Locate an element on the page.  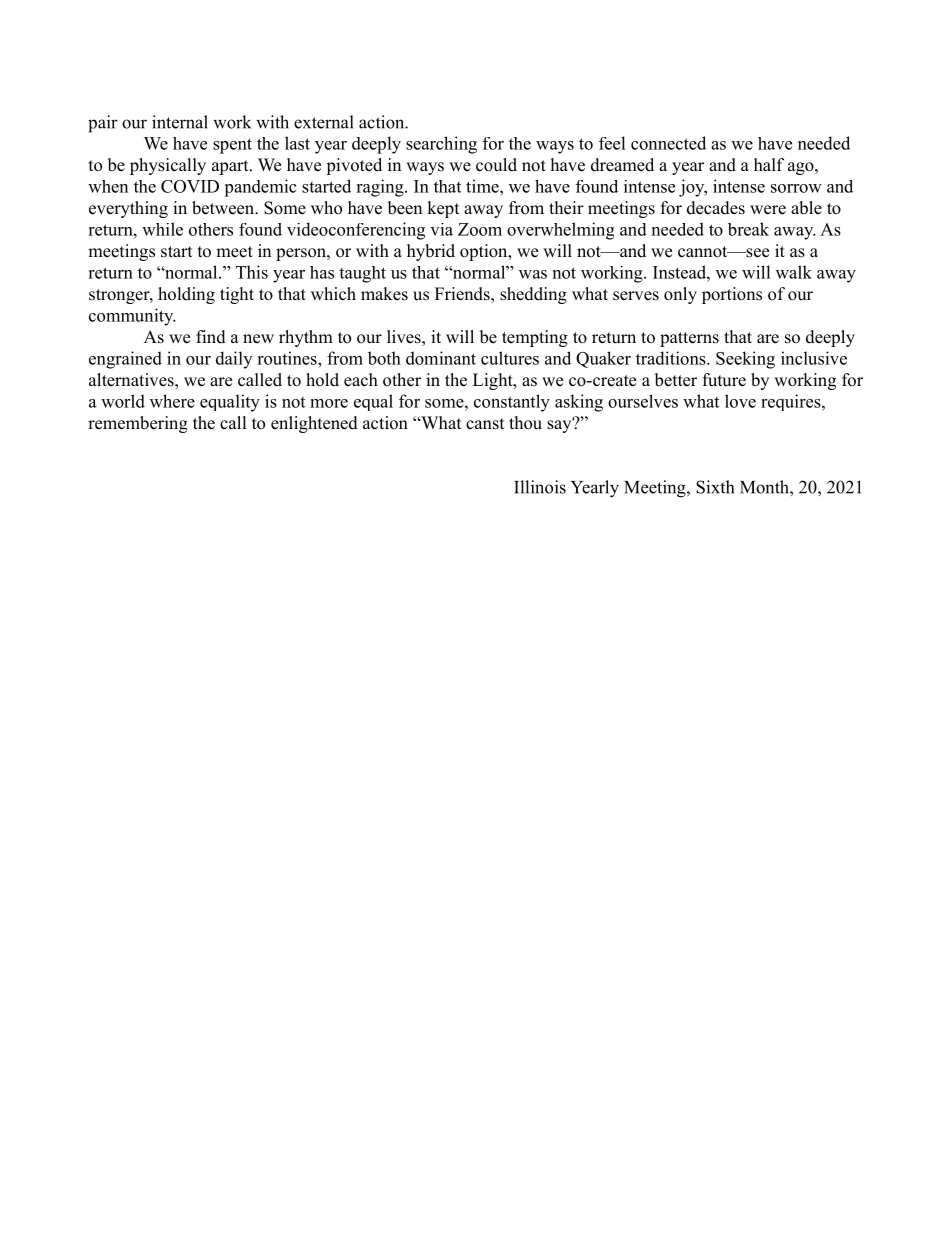
searching is located at coordinates (441, 145).
